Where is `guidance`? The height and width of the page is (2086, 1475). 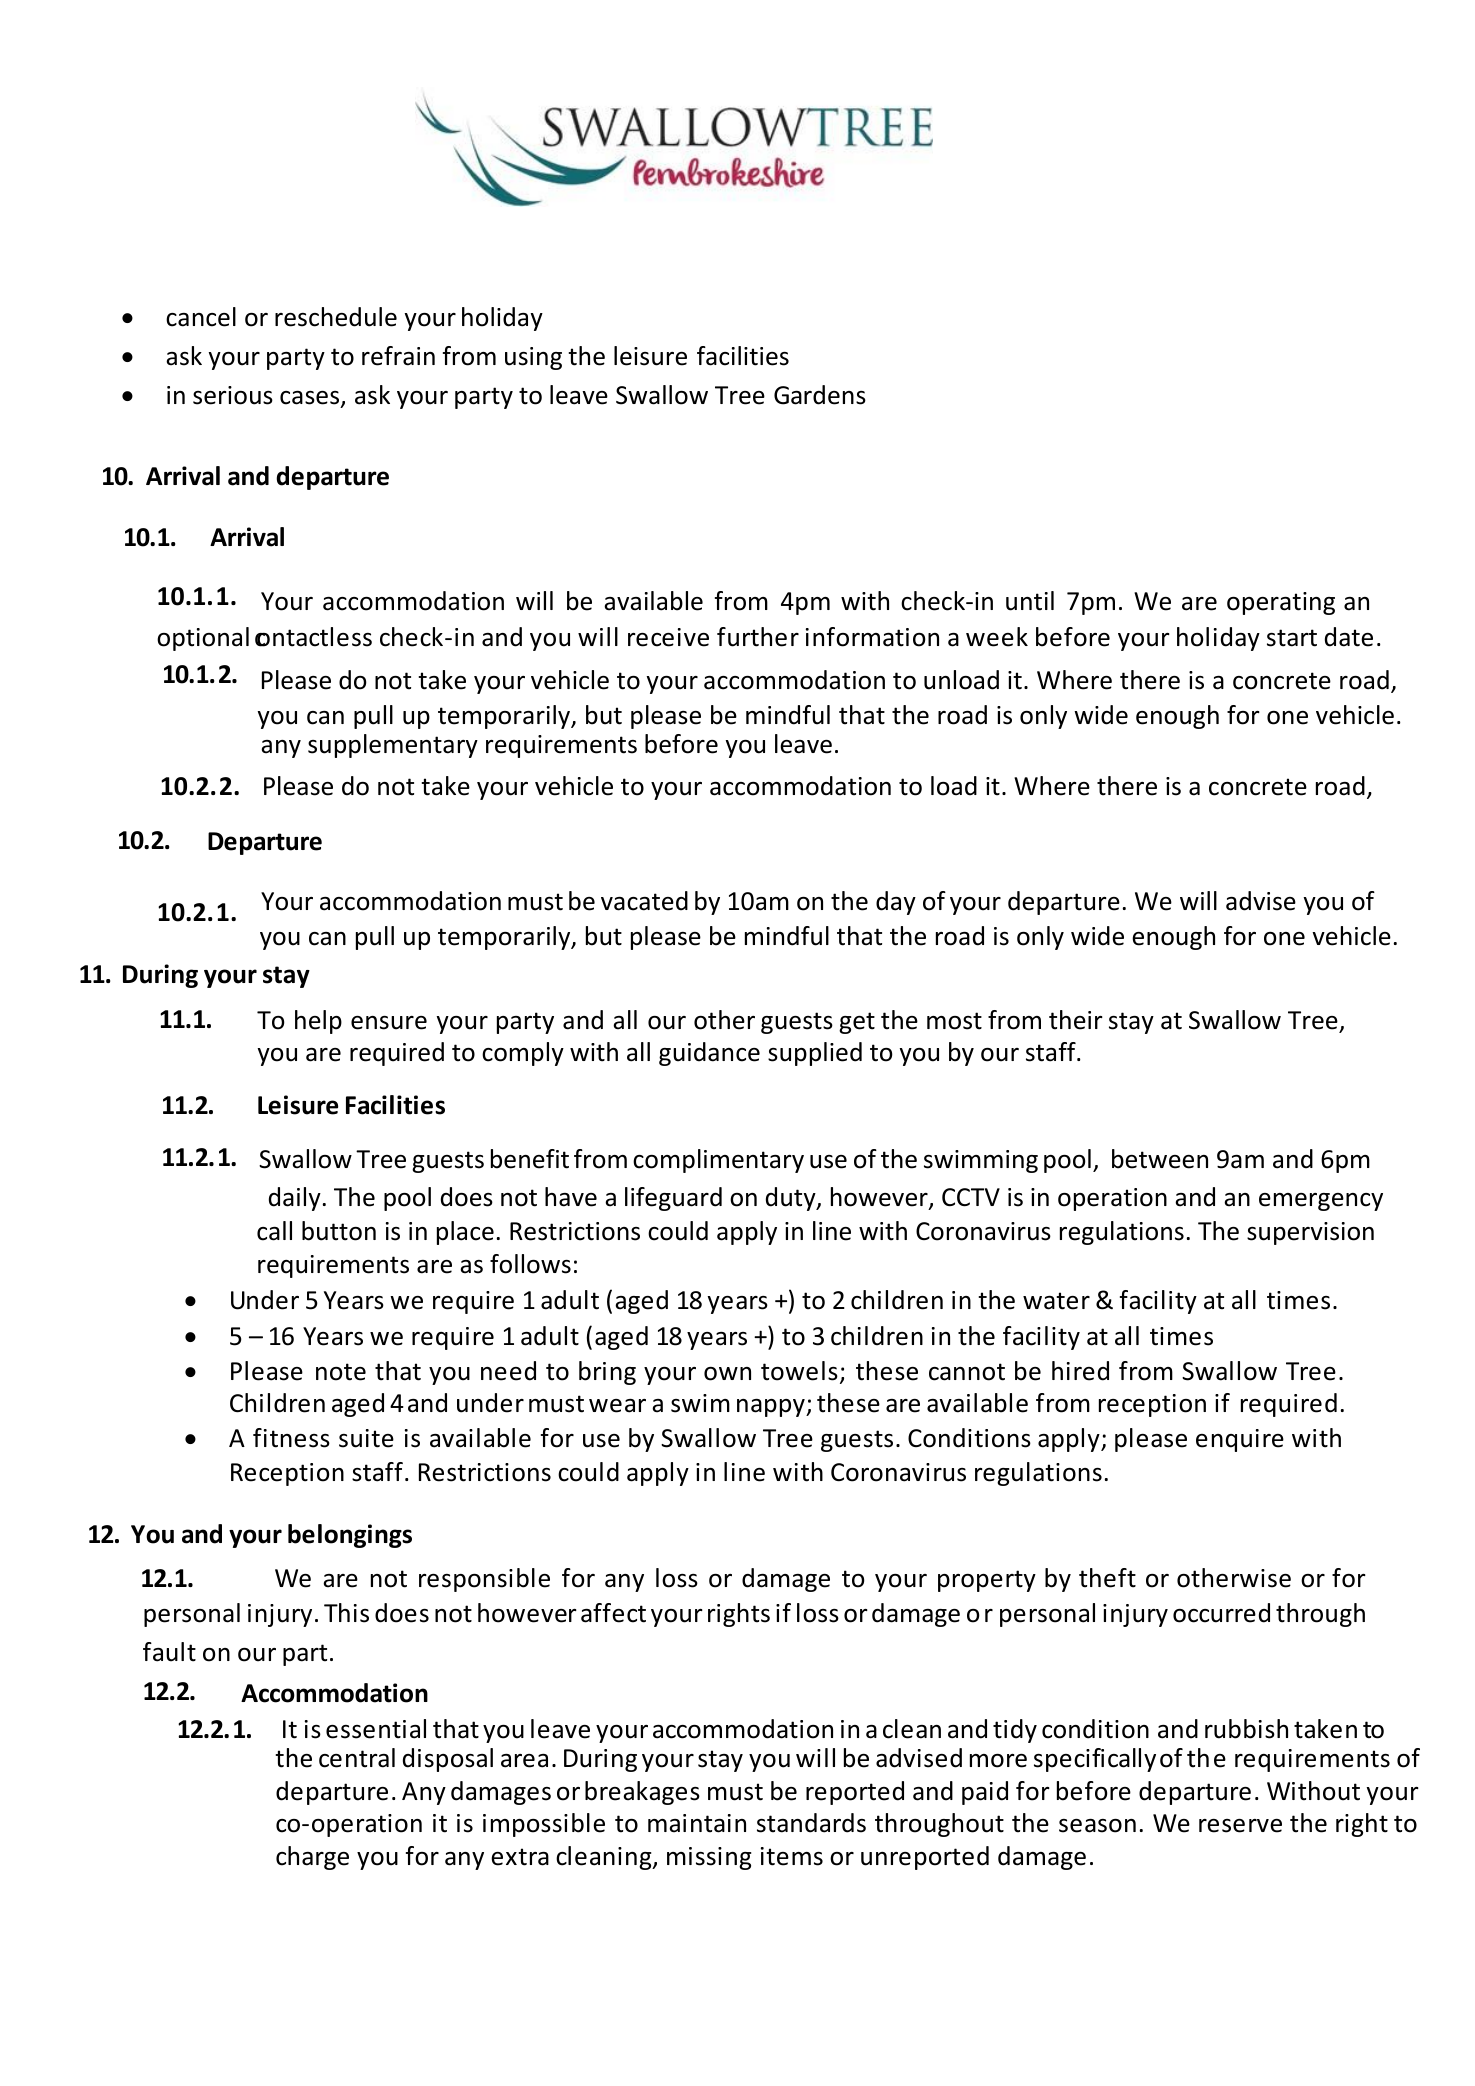 guidance is located at coordinates (709, 1054).
